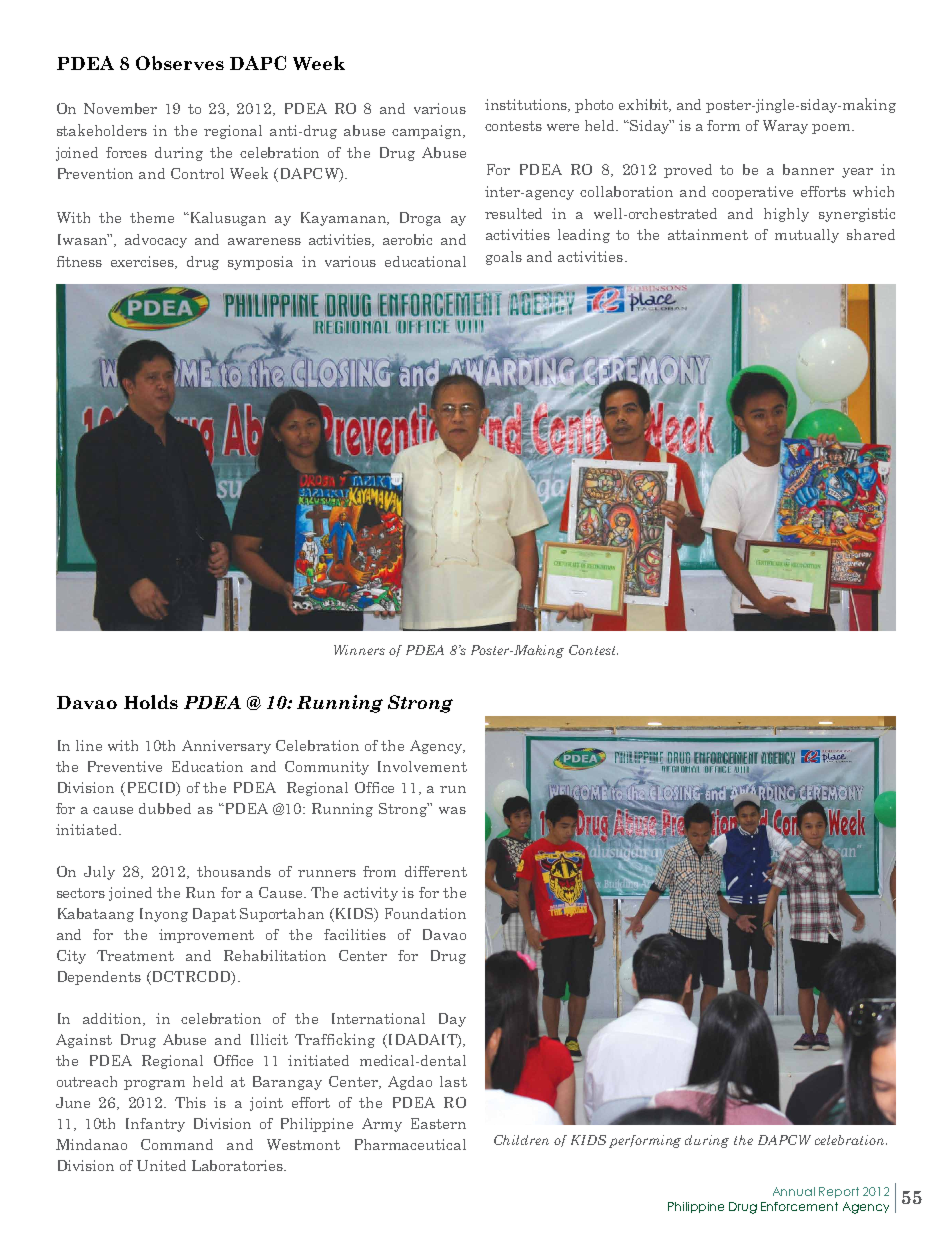 Image resolution: width=952 pixels, height=1233 pixels. I want to click on Involvement, so click(422, 766).
